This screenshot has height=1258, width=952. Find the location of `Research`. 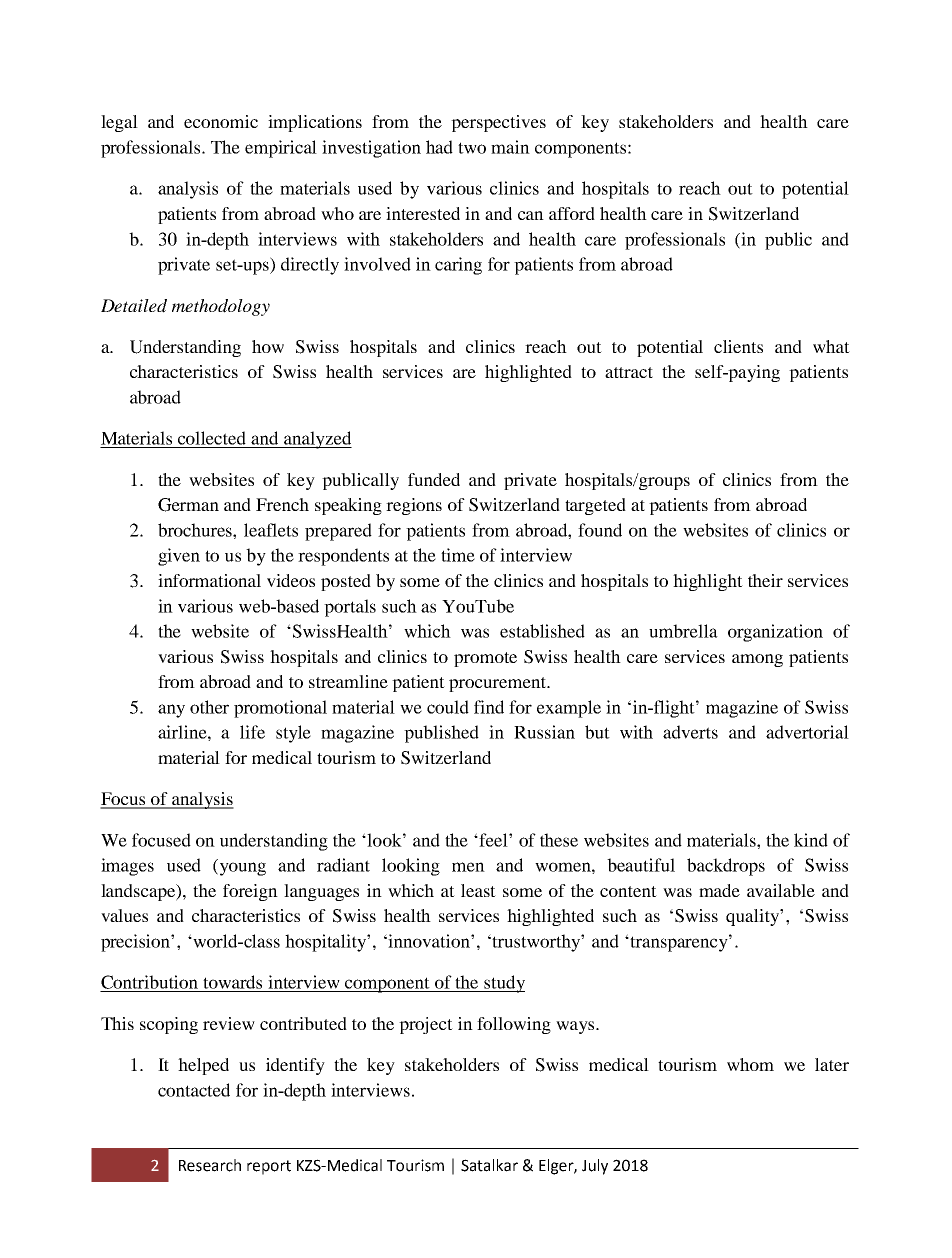

Research is located at coordinates (210, 1165).
